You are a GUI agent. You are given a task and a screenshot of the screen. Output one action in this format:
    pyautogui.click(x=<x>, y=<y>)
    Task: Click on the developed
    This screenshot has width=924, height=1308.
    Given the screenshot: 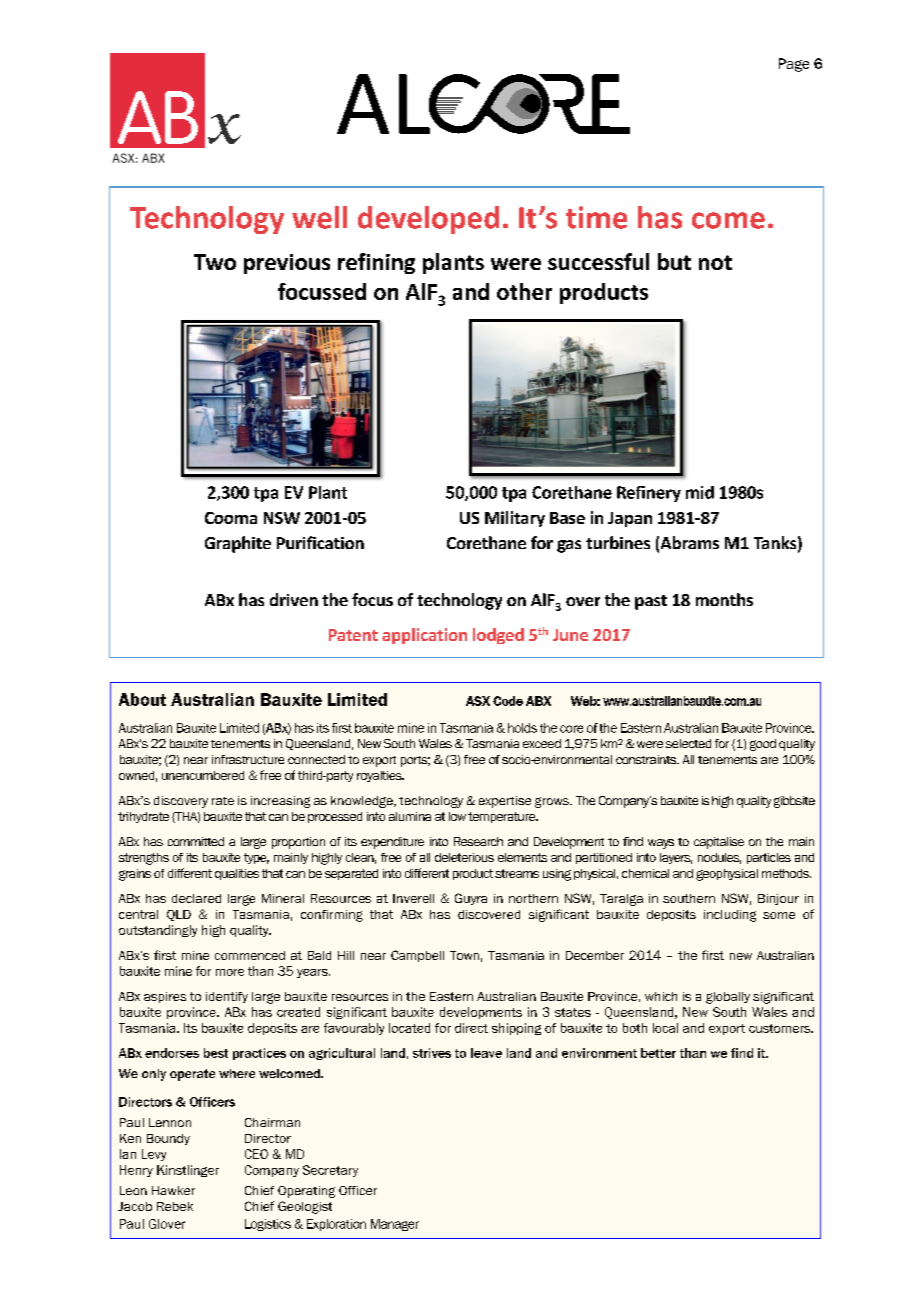 What is the action you would take?
    pyautogui.click(x=428, y=220)
